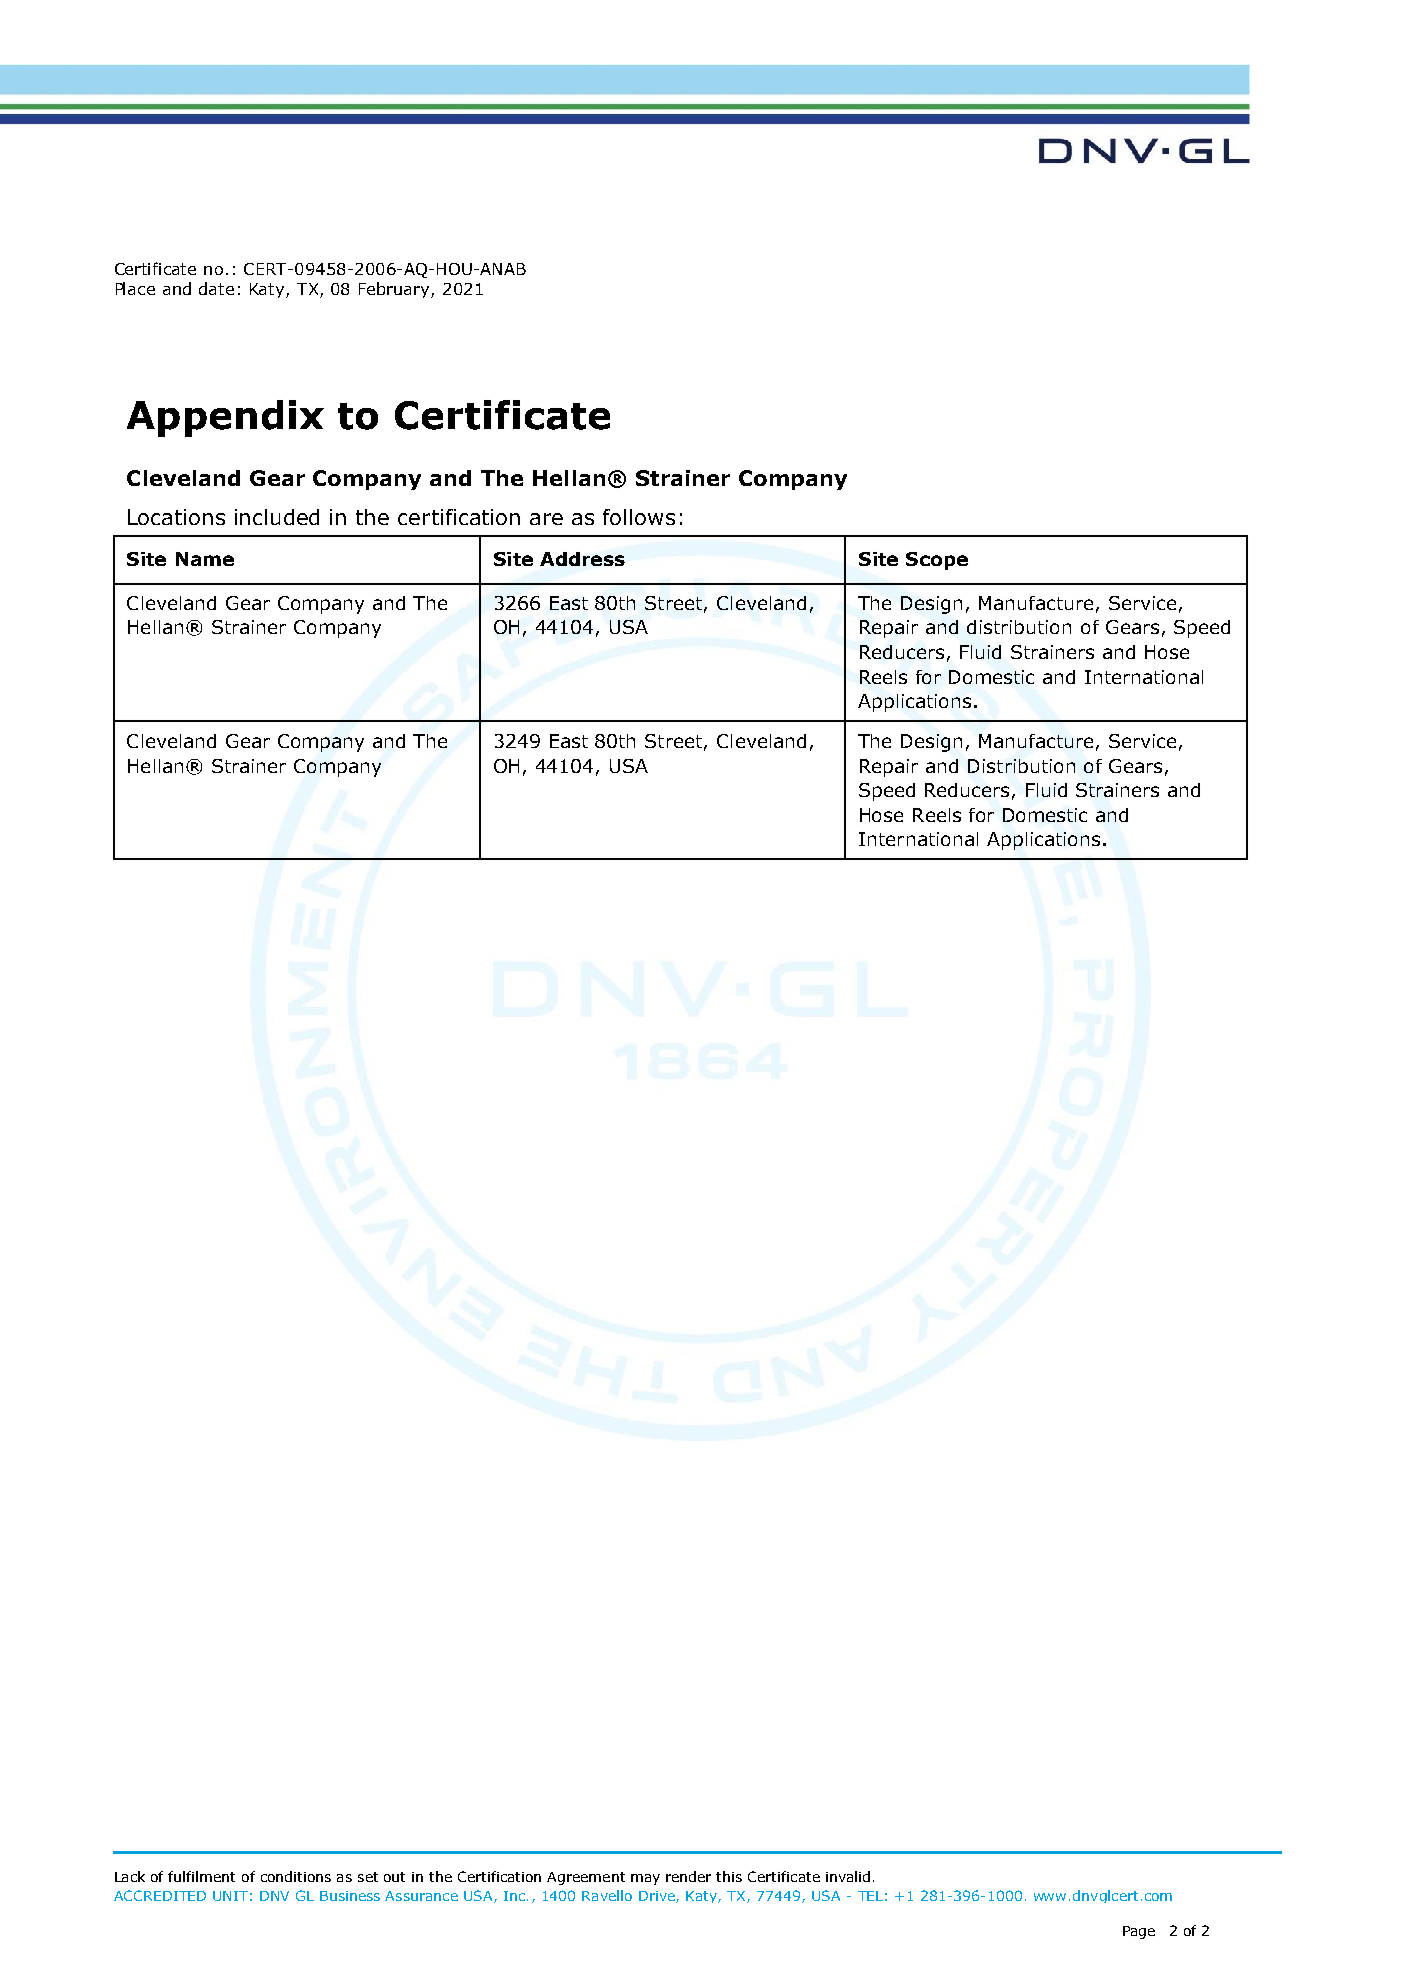  I want to click on date, so click(216, 288).
